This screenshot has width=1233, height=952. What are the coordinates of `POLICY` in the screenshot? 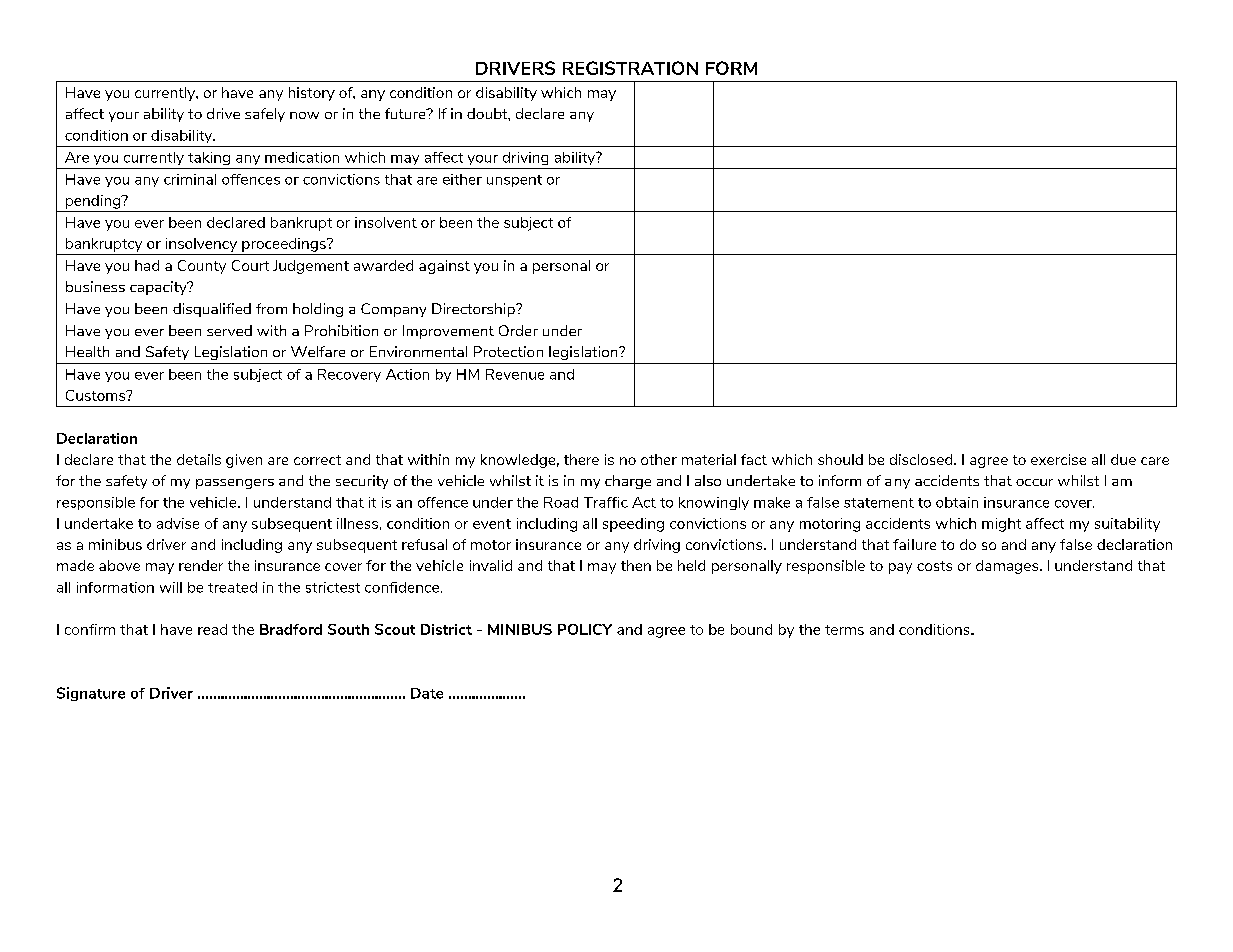 It's located at (585, 629).
